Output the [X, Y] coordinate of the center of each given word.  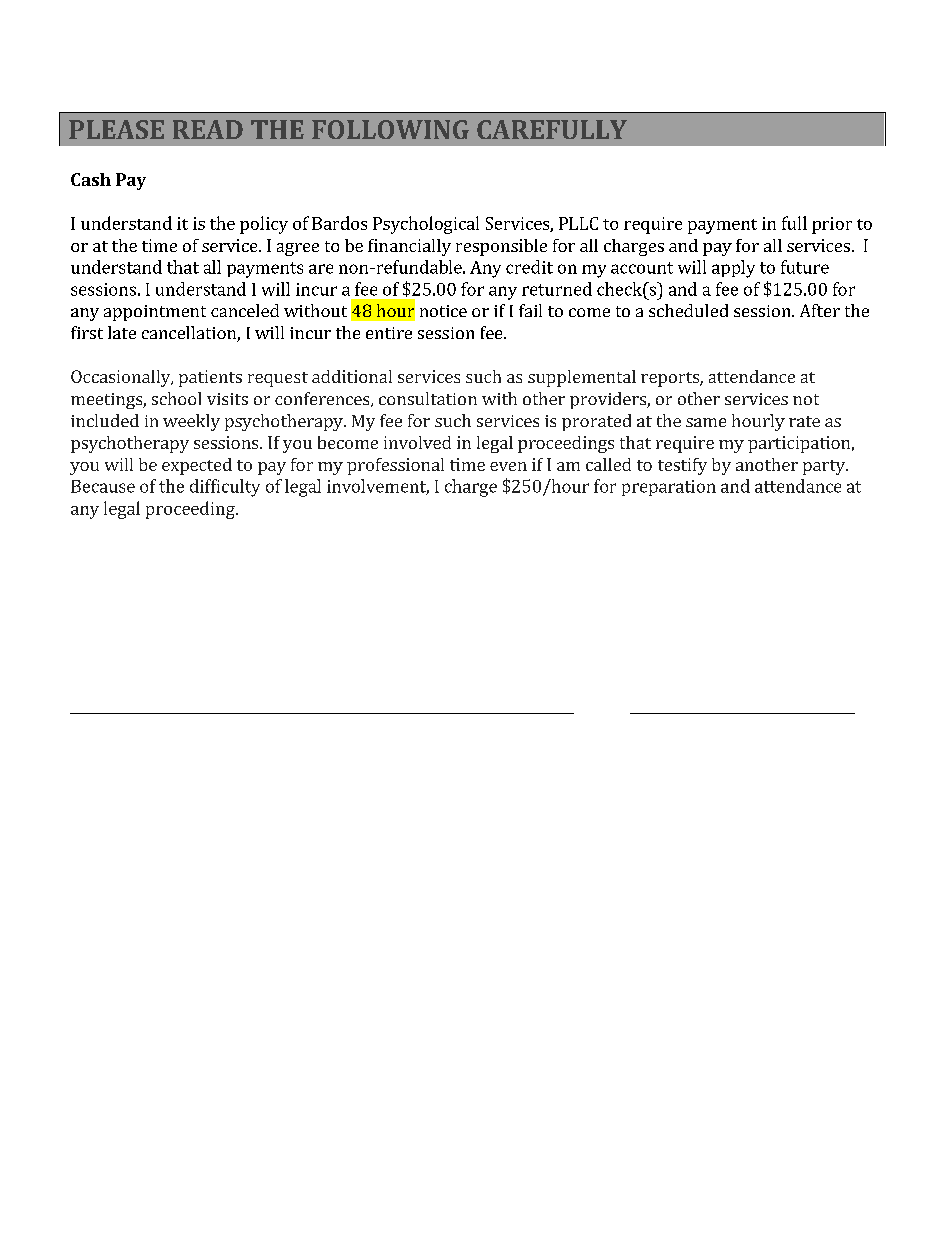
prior [832, 225]
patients [210, 378]
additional [352, 376]
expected [197, 466]
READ [208, 129]
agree [298, 249]
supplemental [582, 378]
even [508, 466]
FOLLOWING [390, 129]
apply [733, 269]
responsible [501, 247]
